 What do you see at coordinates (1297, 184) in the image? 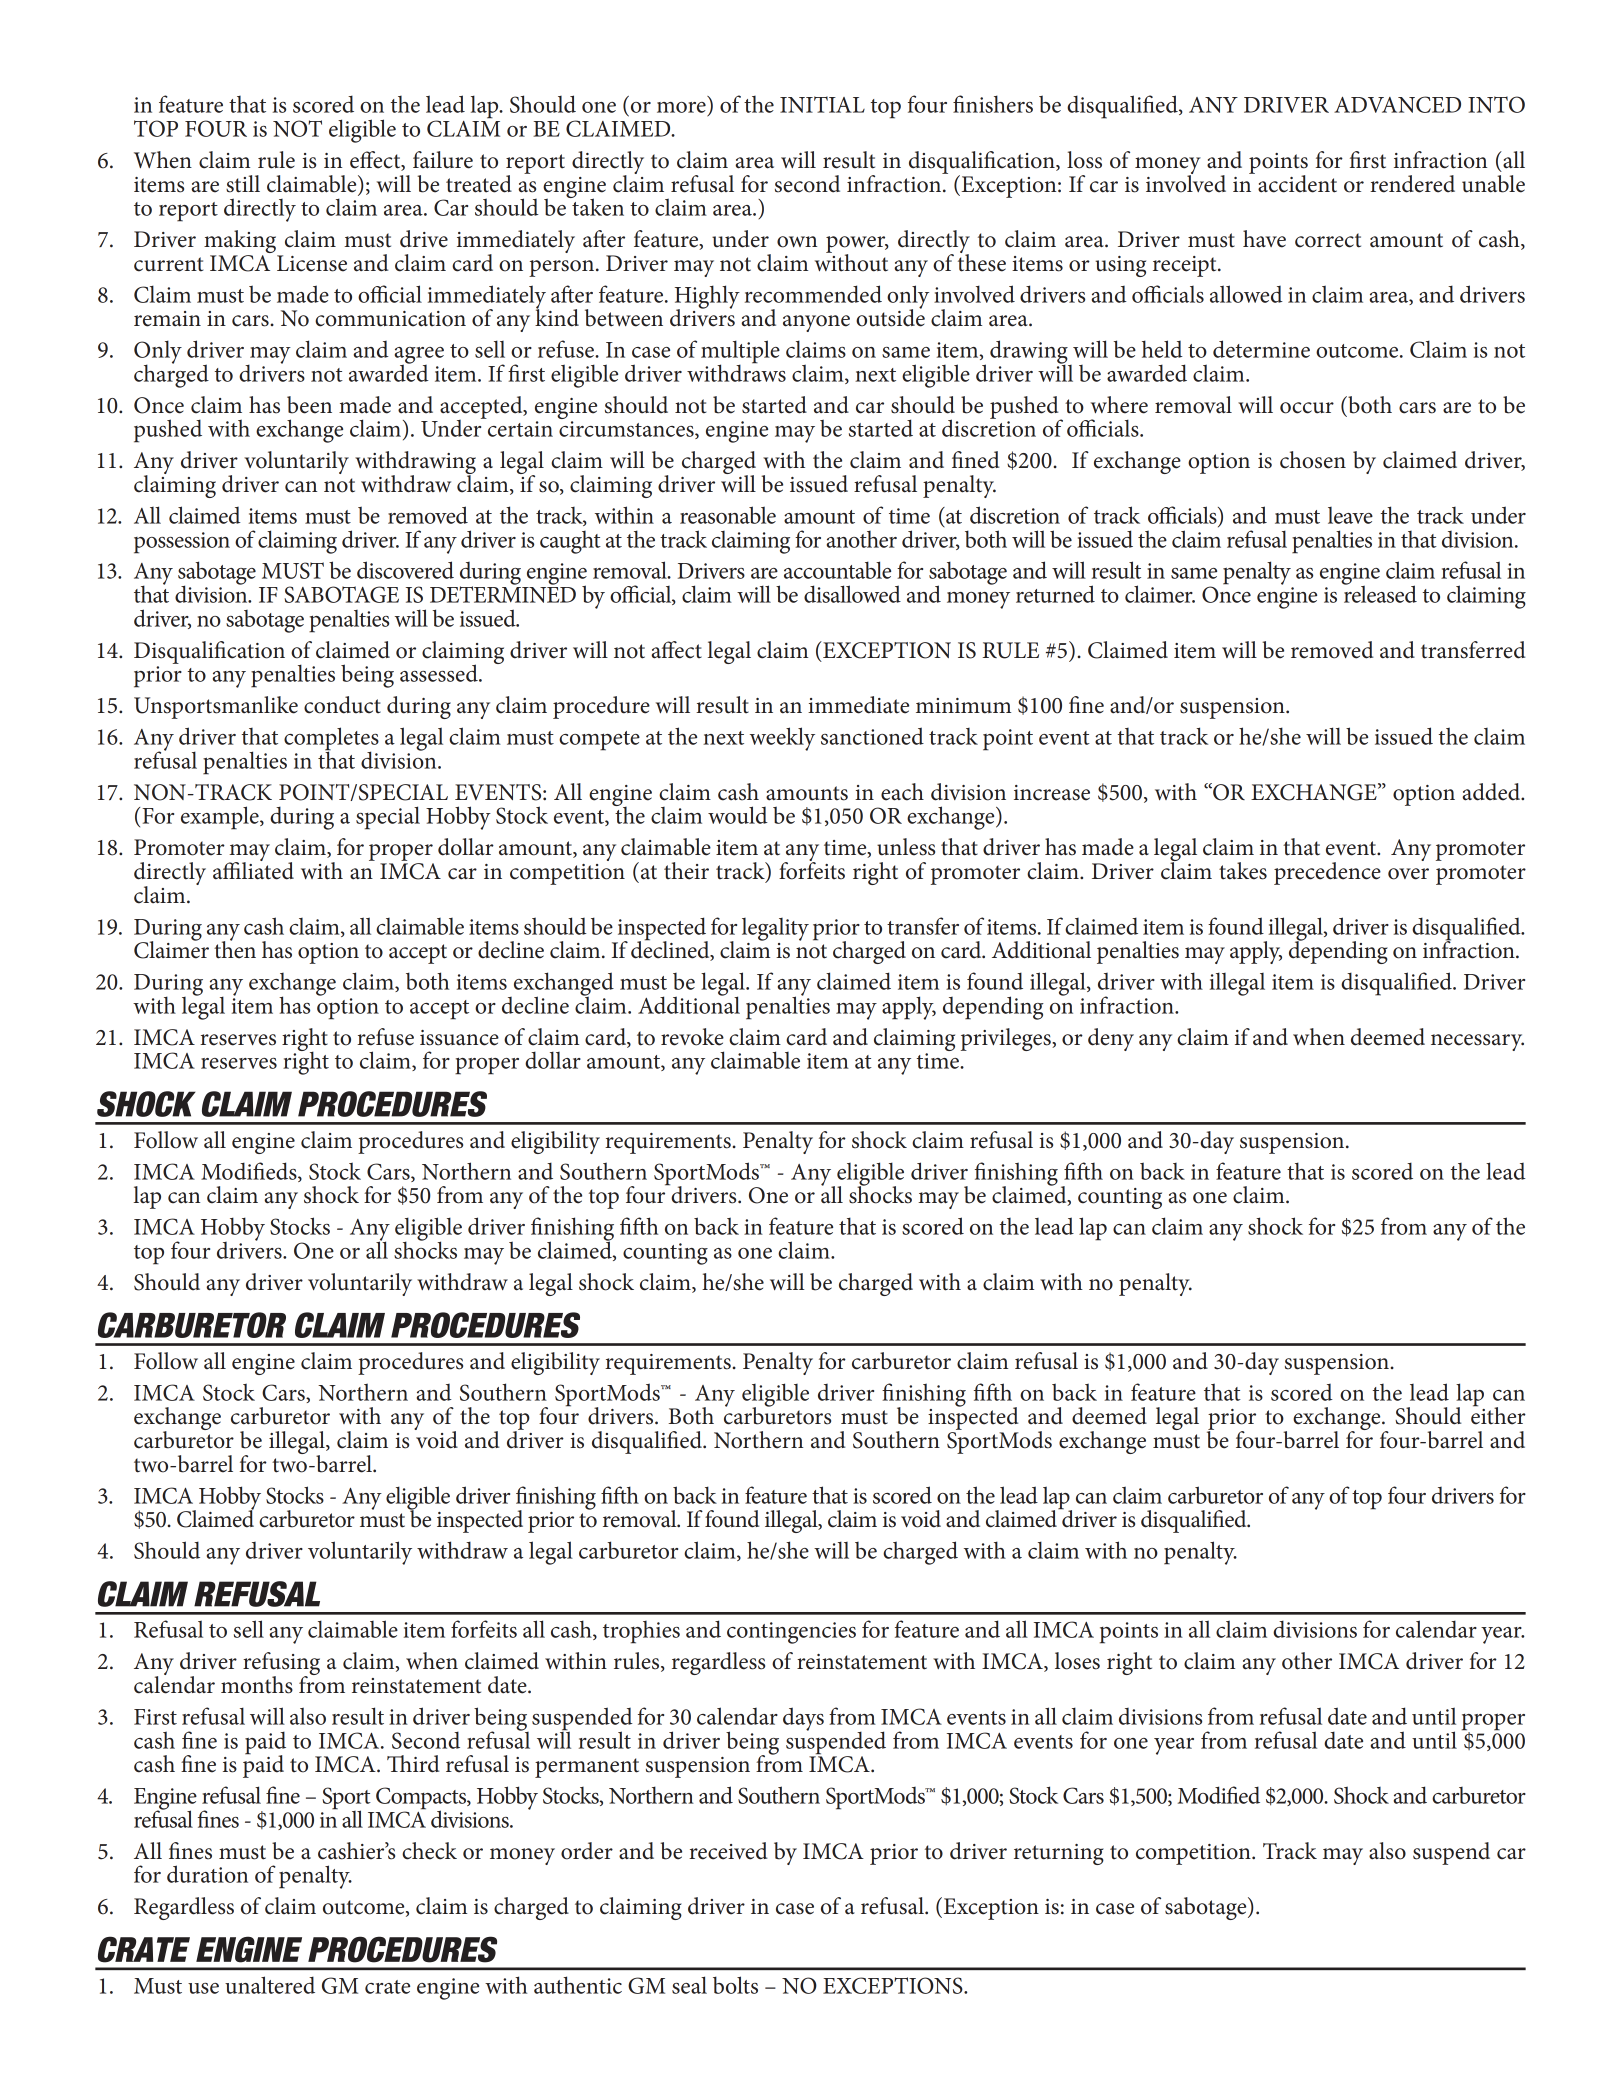
I see `accident` at bounding box center [1297, 184].
